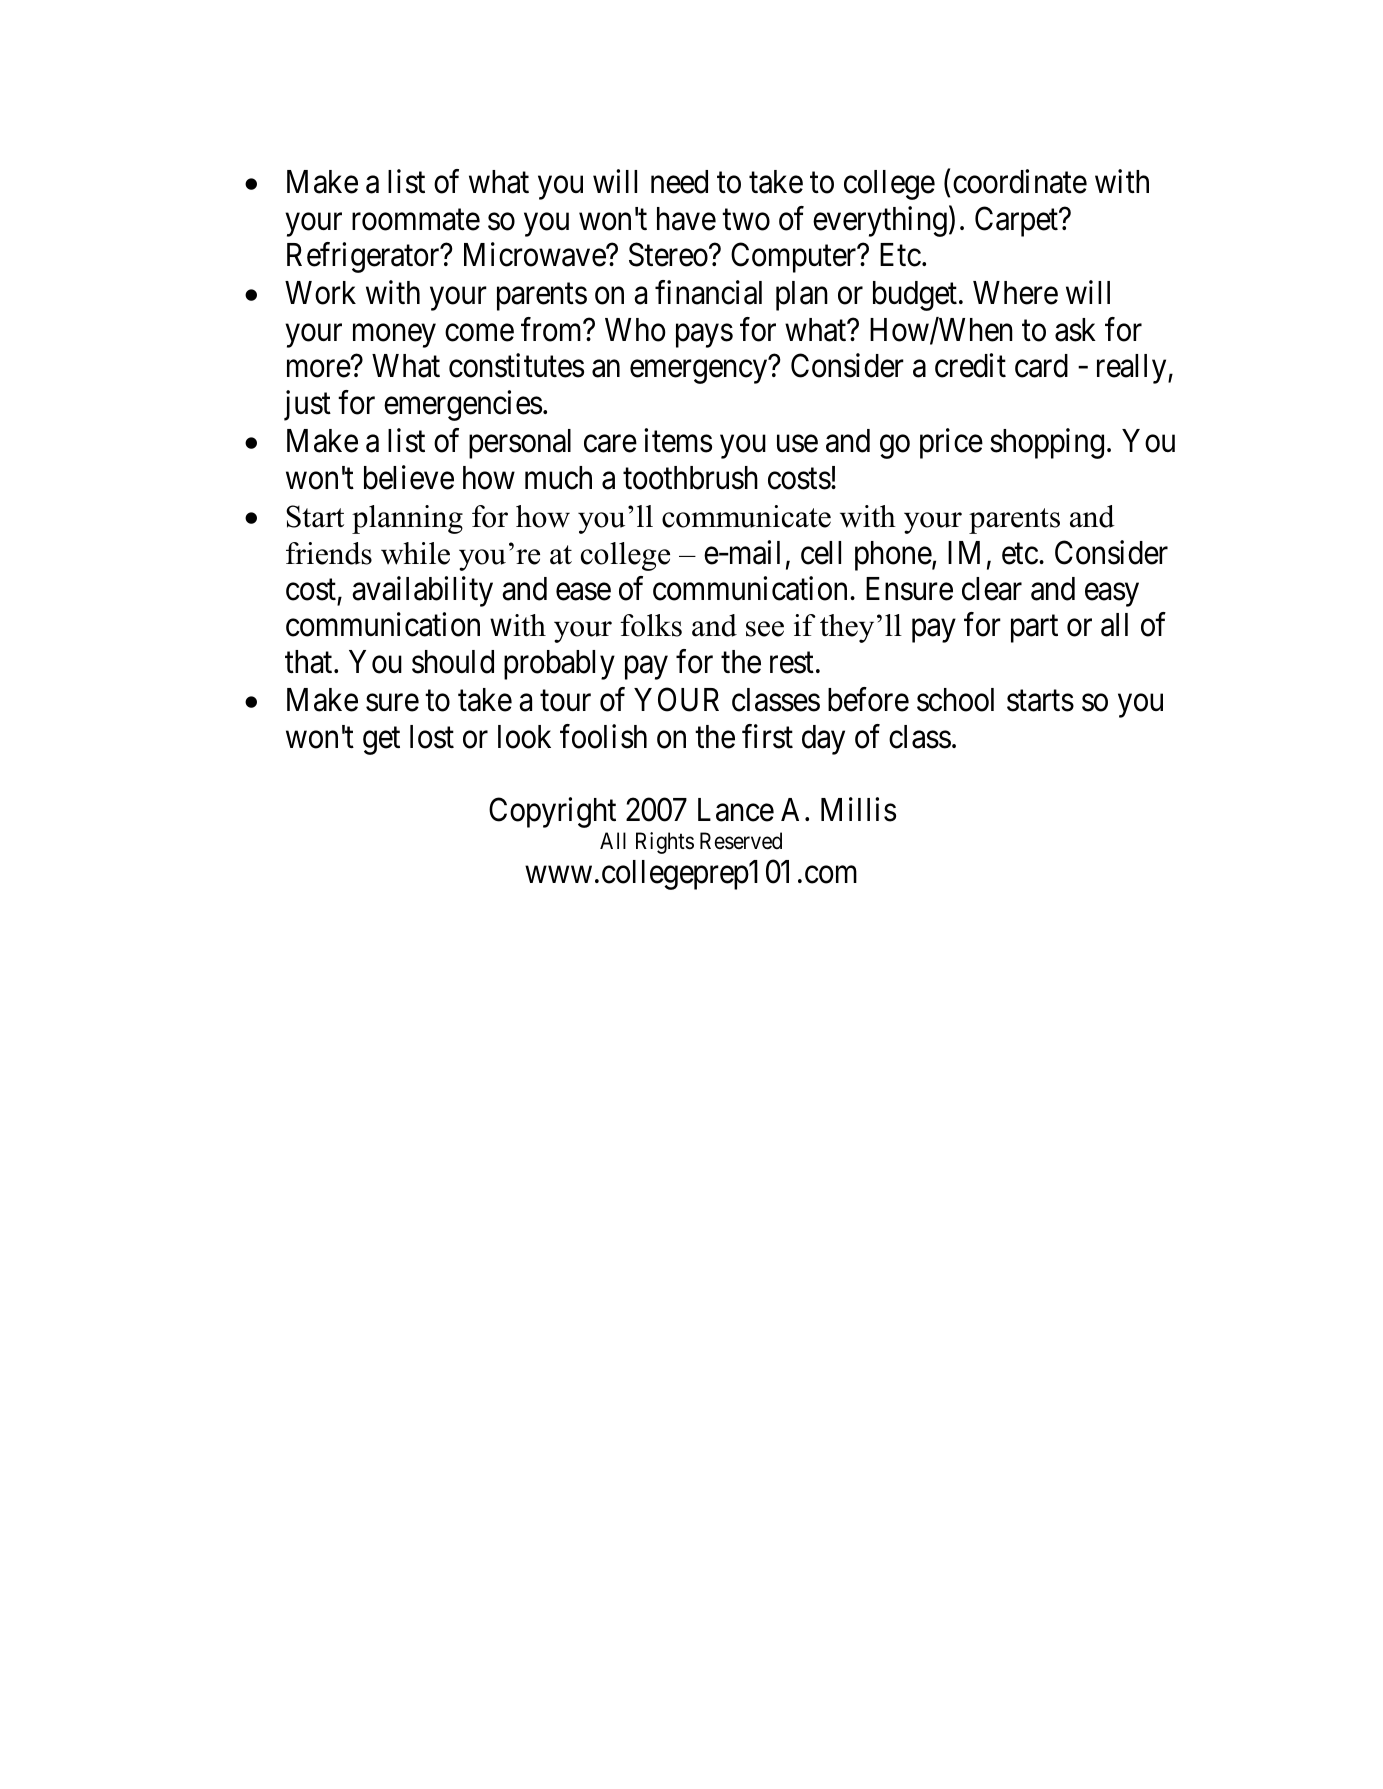 Image resolution: width=1383 pixels, height=1789 pixels. Describe the element at coordinates (1020, 181) in the document. I see `coordinate` at that location.
